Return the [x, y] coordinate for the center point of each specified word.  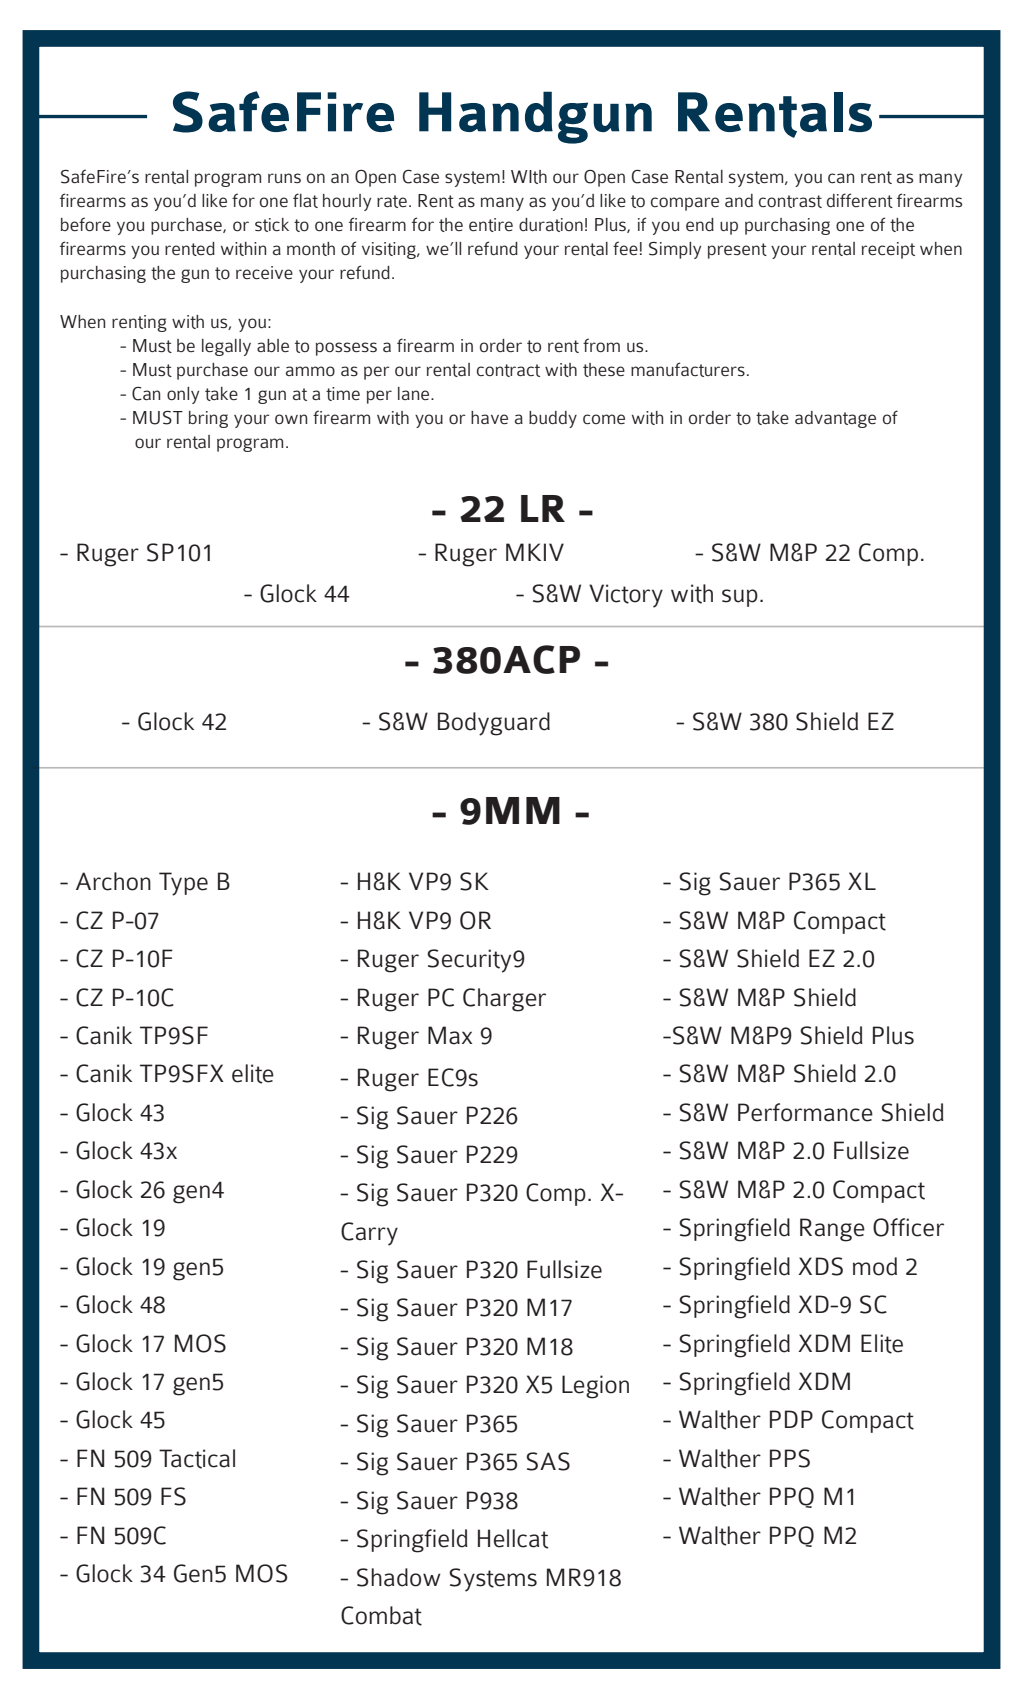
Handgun [535, 117]
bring [208, 419]
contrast [790, 201]
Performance [805, 1112]
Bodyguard [494, 724]
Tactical [197, 1459]
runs [284, 178]
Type [183, 884]
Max [450, 1035]
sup [740, 598]
